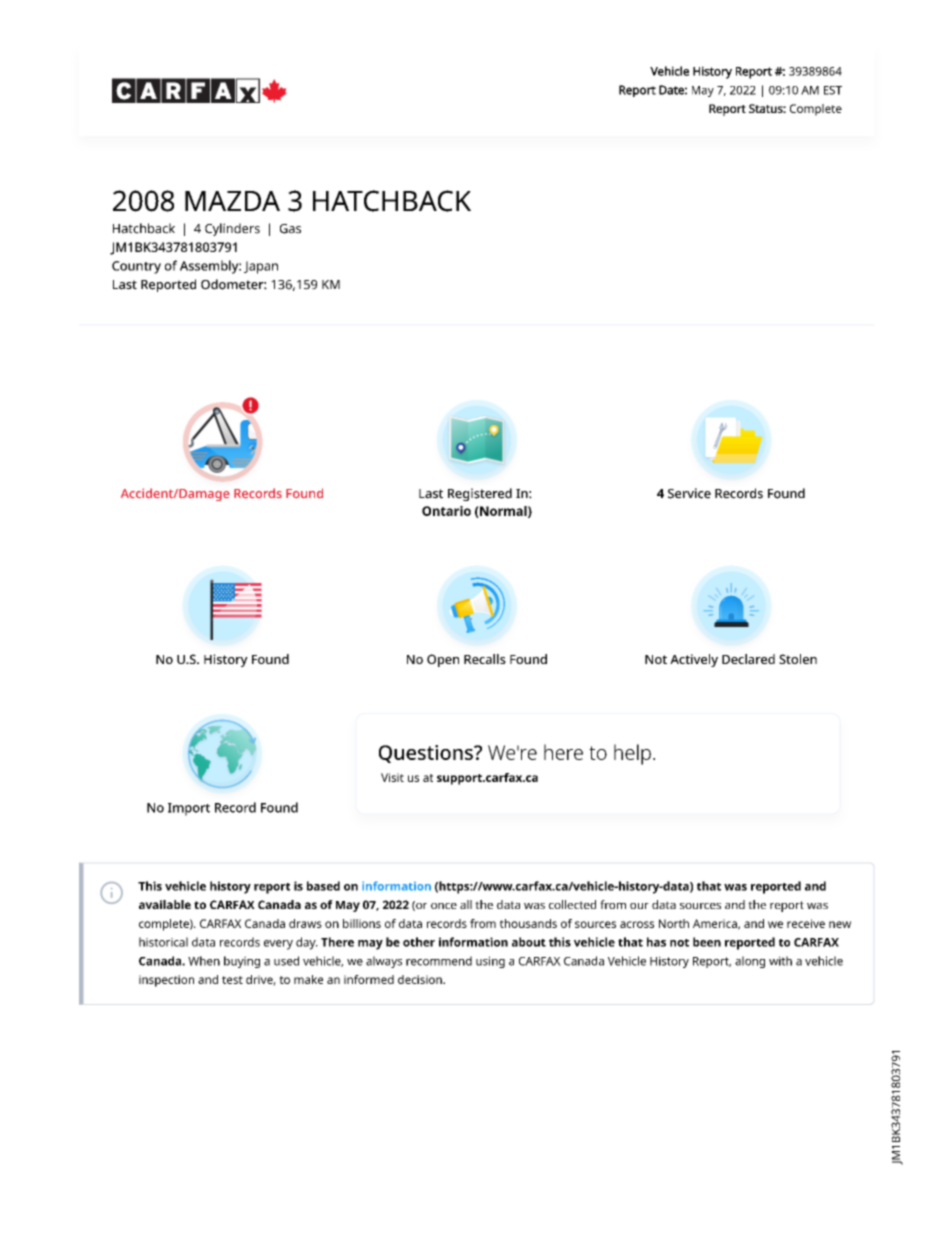  I want to click on Ontario, so click(446, 511).
